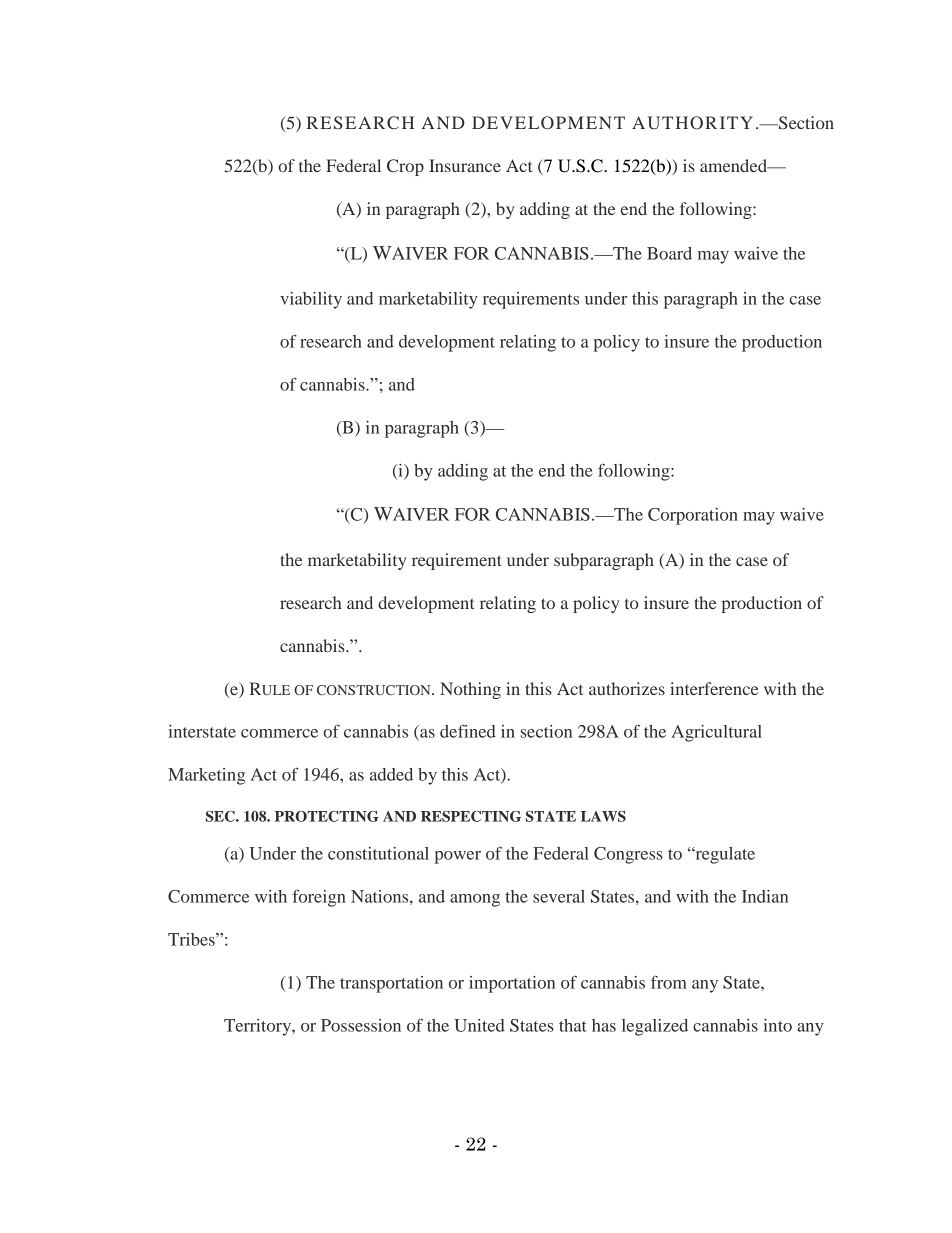 The height and width of the screenshot is (1233, 952). Describe the element at coordinates (735, 165) in the screenshot. I see `amended` at that location.
